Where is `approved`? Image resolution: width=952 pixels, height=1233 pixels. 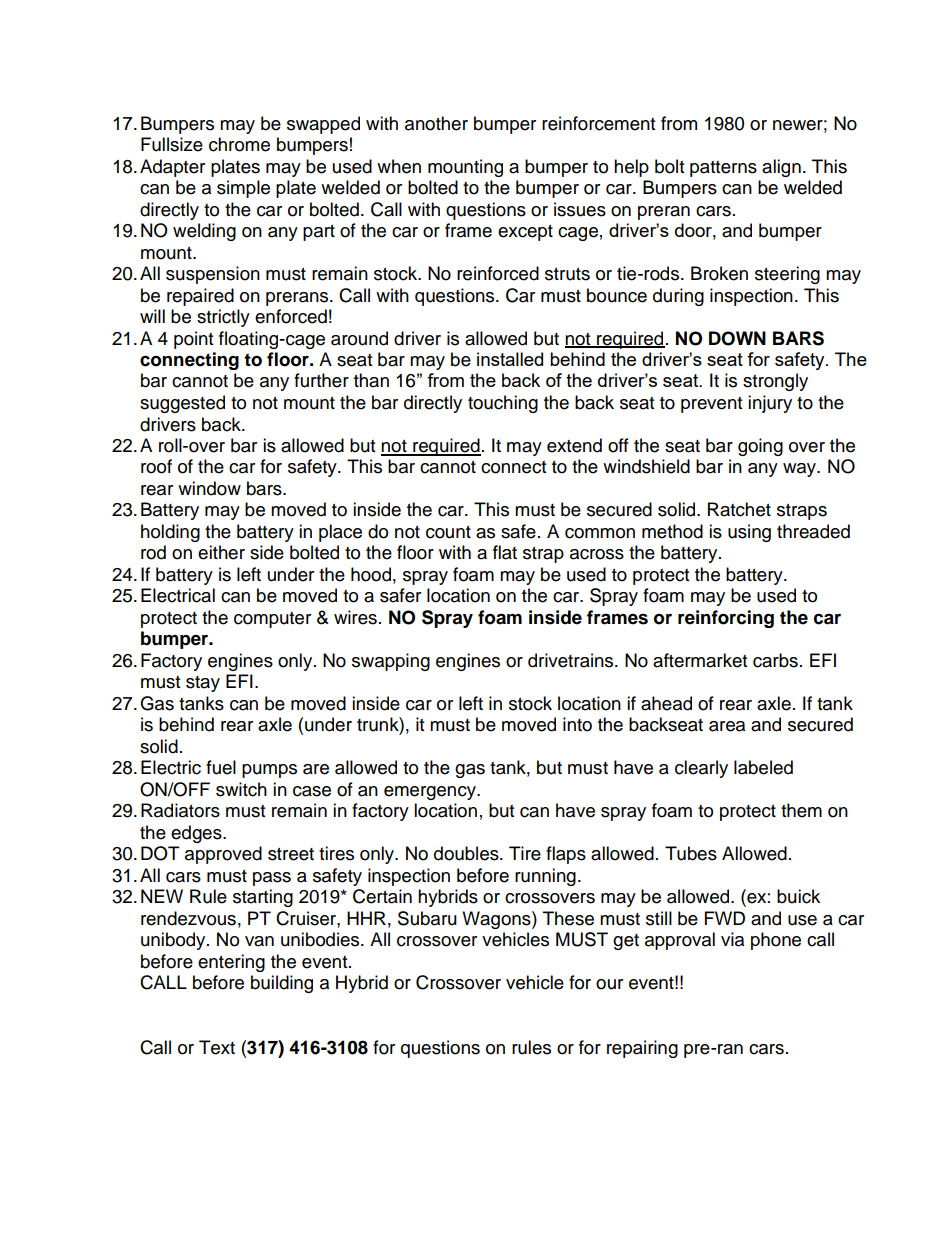 approved is located at coordinates (223, 855).
